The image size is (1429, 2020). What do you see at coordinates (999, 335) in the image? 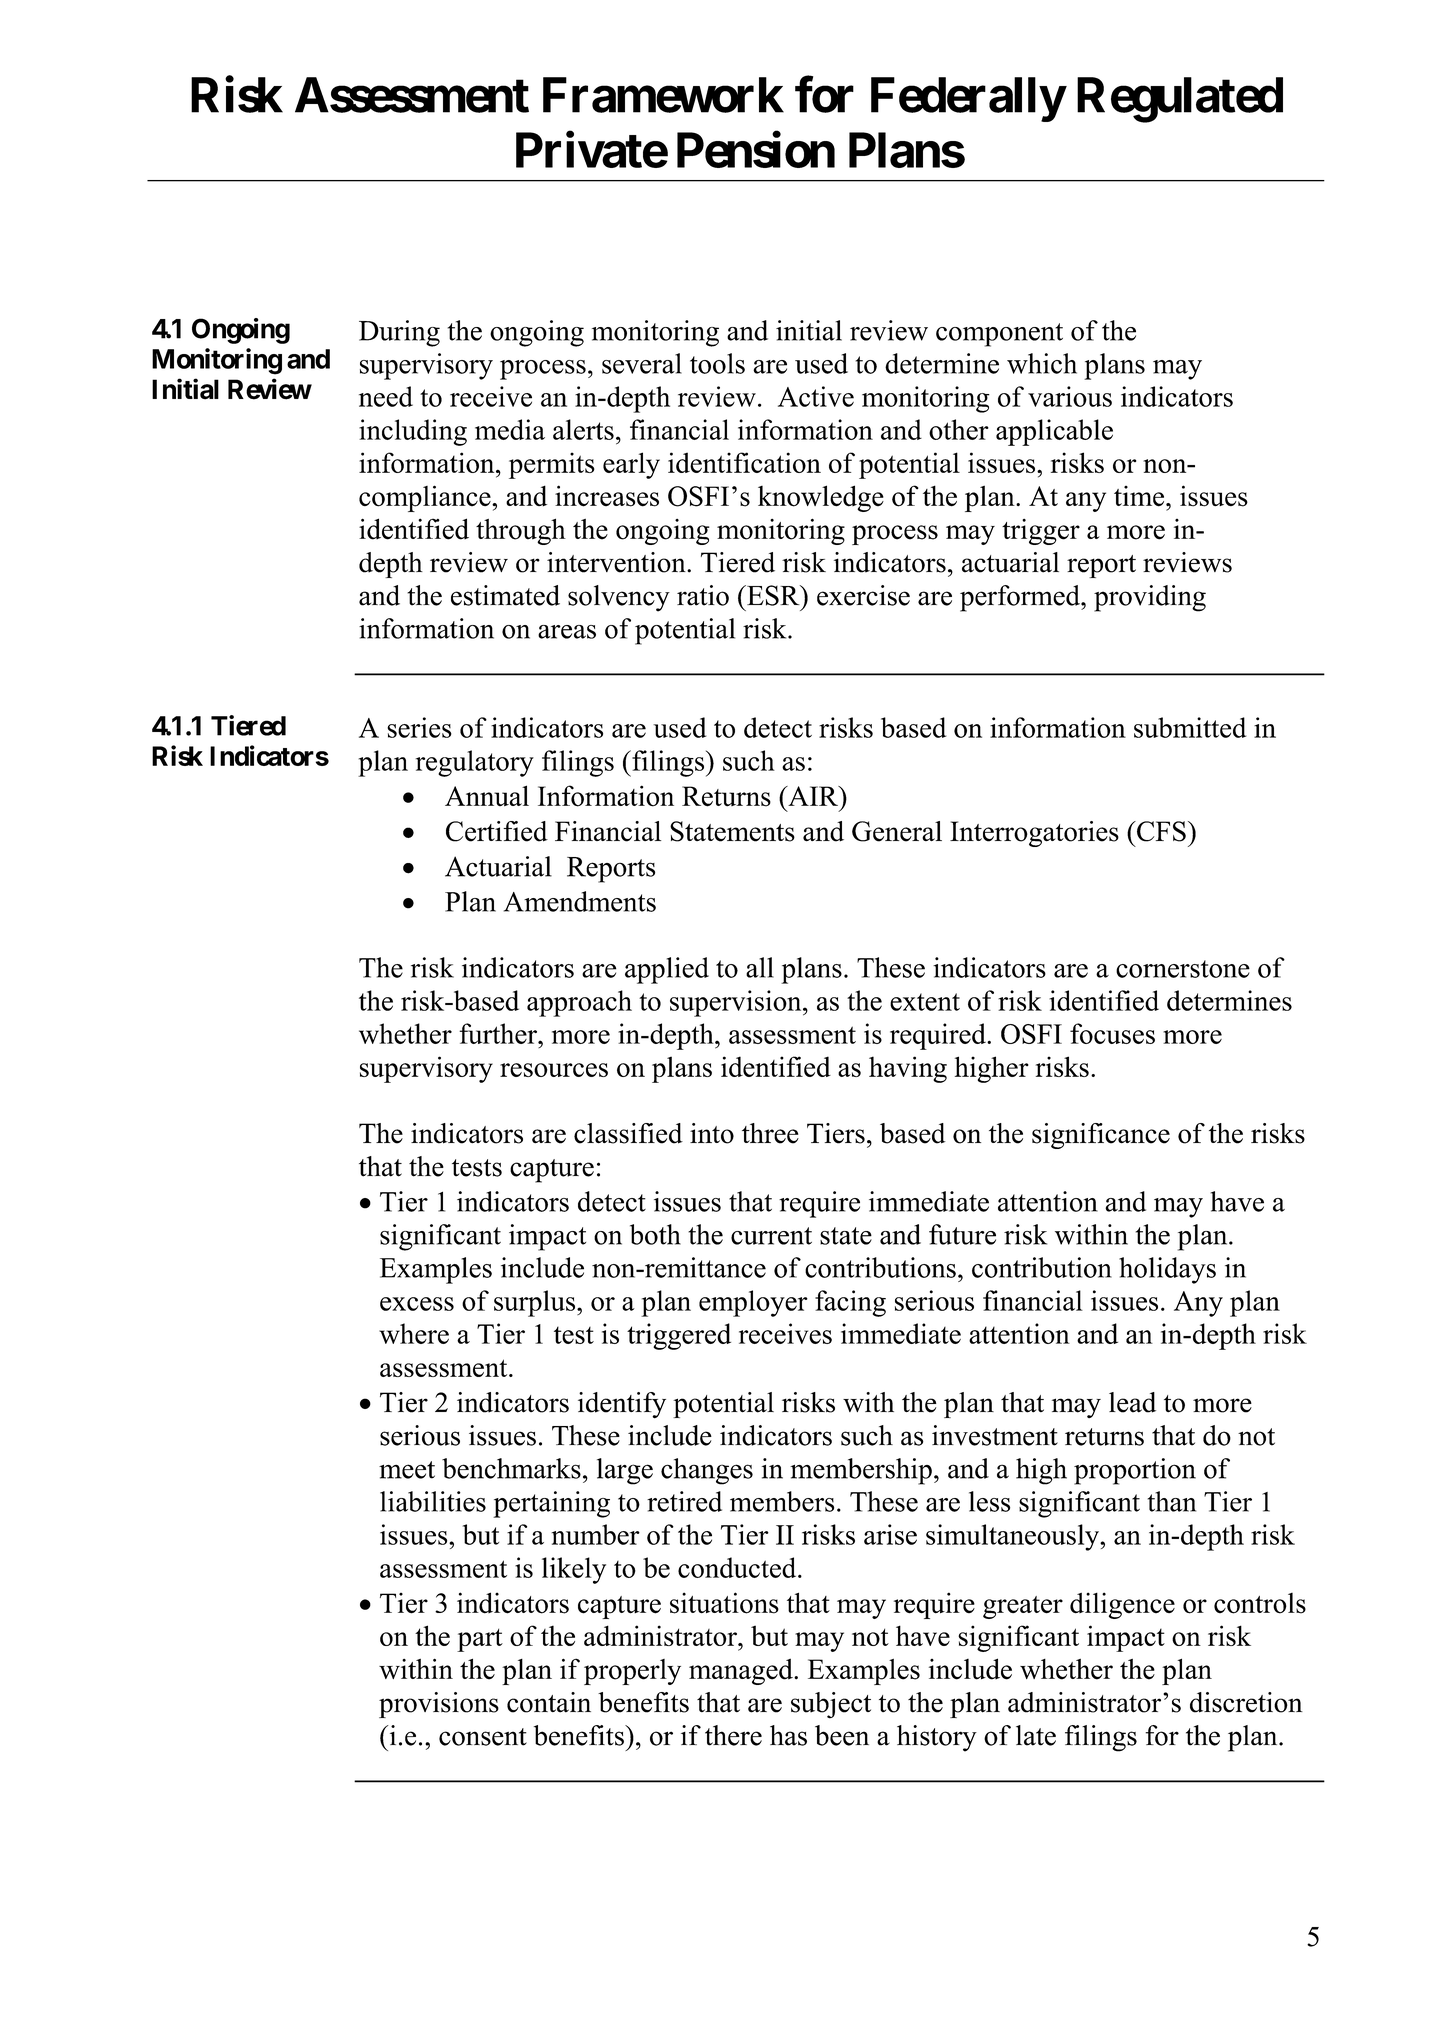
I see `component` at bounding box center [999, 335].
